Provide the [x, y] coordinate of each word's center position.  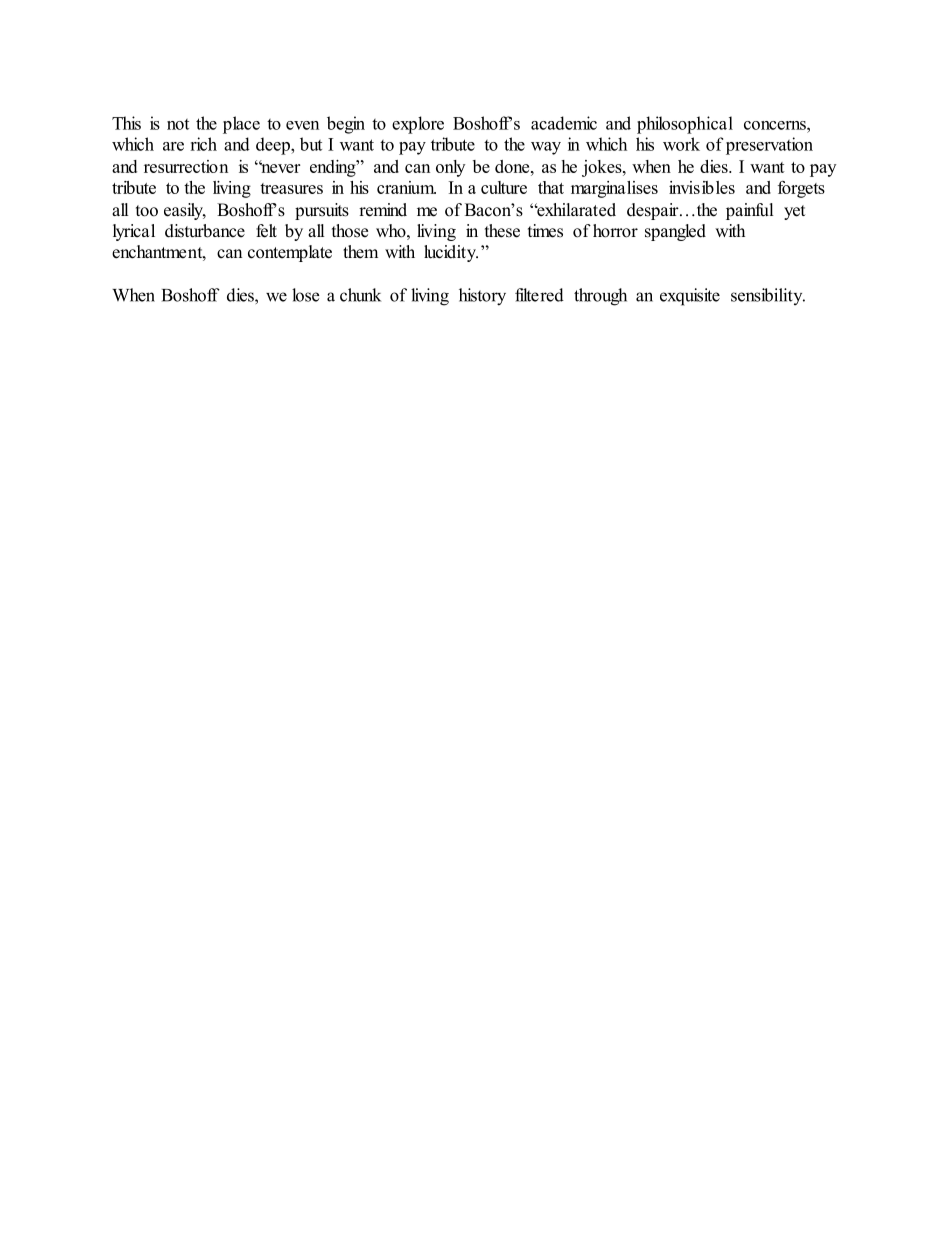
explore [418, 125]
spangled [675, 232]
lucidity [451, 253]
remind [383, 210]
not [178, 124]
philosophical [685, 125]
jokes [603, 168]
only [450, 168]
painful [750, 211]
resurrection [186, 166]
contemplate [290, 253]
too [147, 211]
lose [305, 295]
